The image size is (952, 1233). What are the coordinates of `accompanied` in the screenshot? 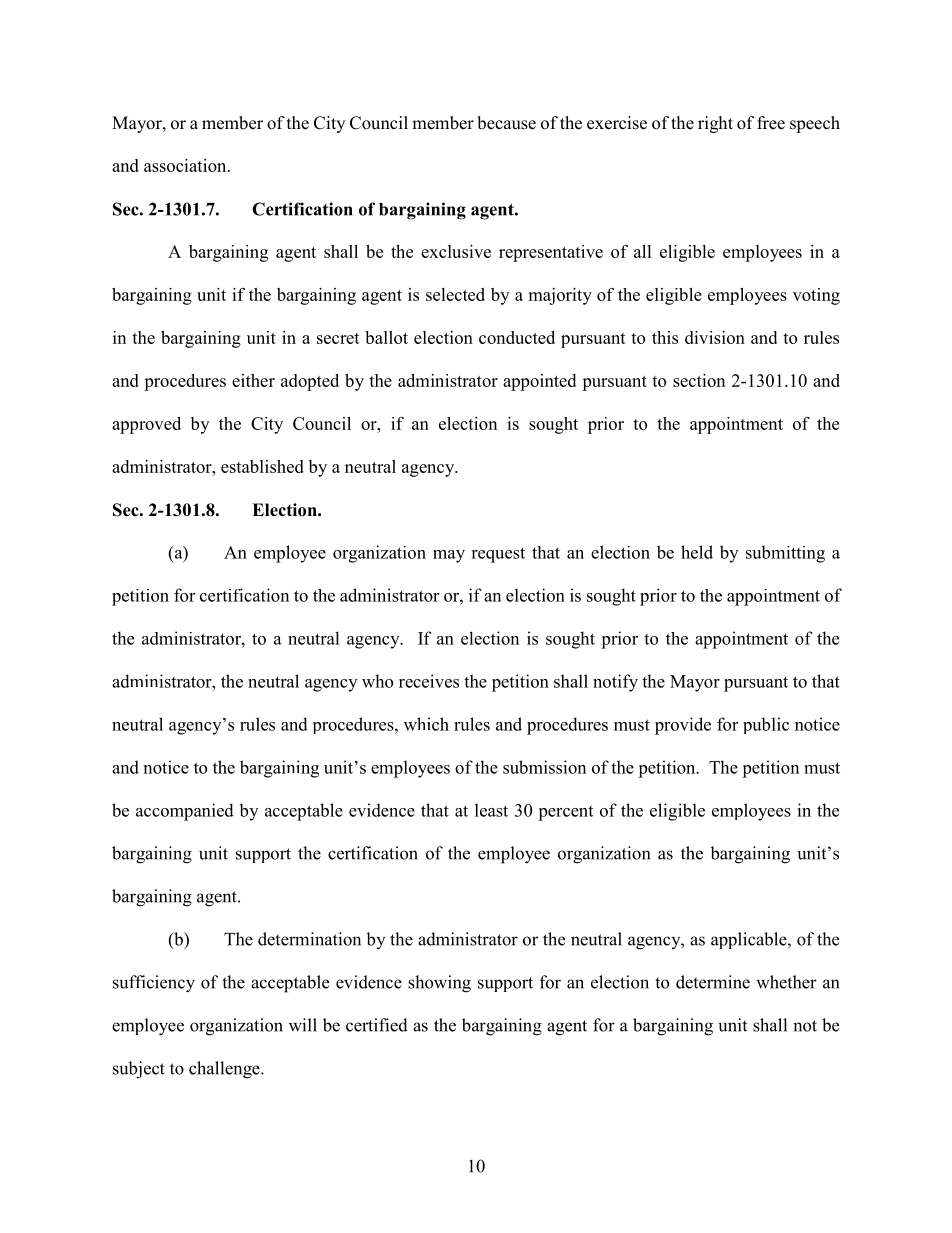 It's located at (185, 812).
